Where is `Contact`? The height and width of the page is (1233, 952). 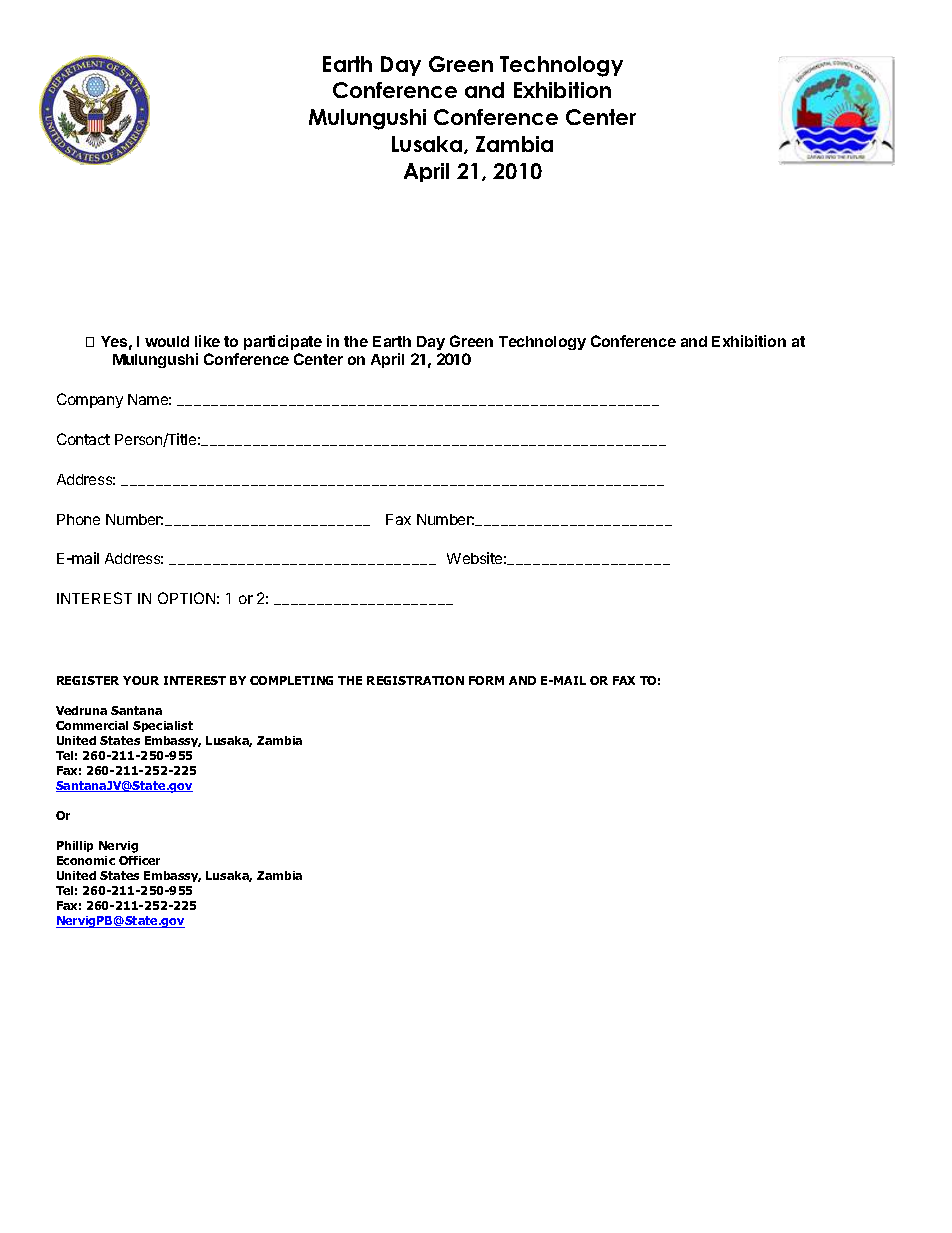
Contact is located at coordinates (83, 439).
